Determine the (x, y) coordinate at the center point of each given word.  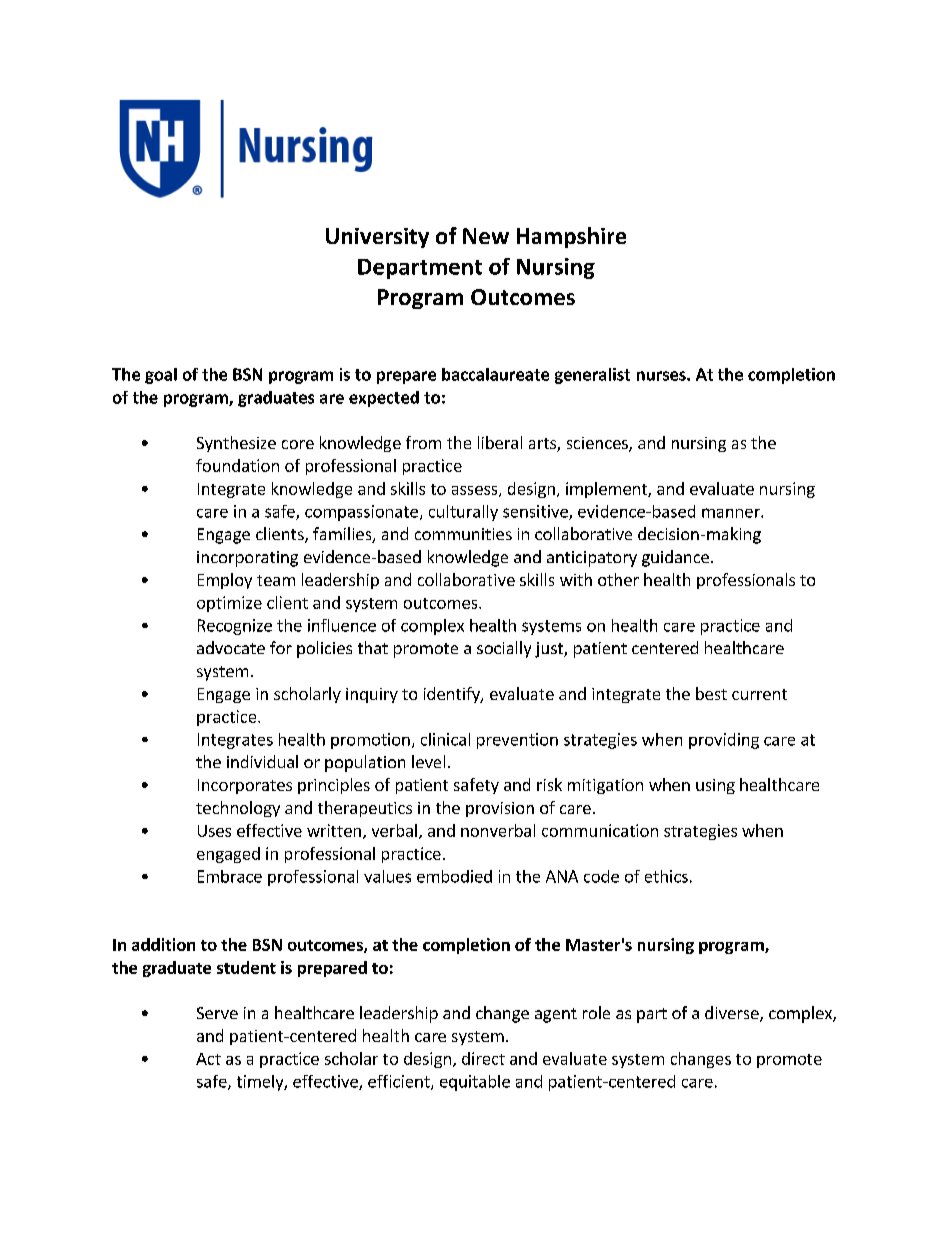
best (711, 693)
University (377, 238)
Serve (217, 1013)
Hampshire (571, 237)
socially (504, 649)
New (486, 236)
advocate (231, 647)
